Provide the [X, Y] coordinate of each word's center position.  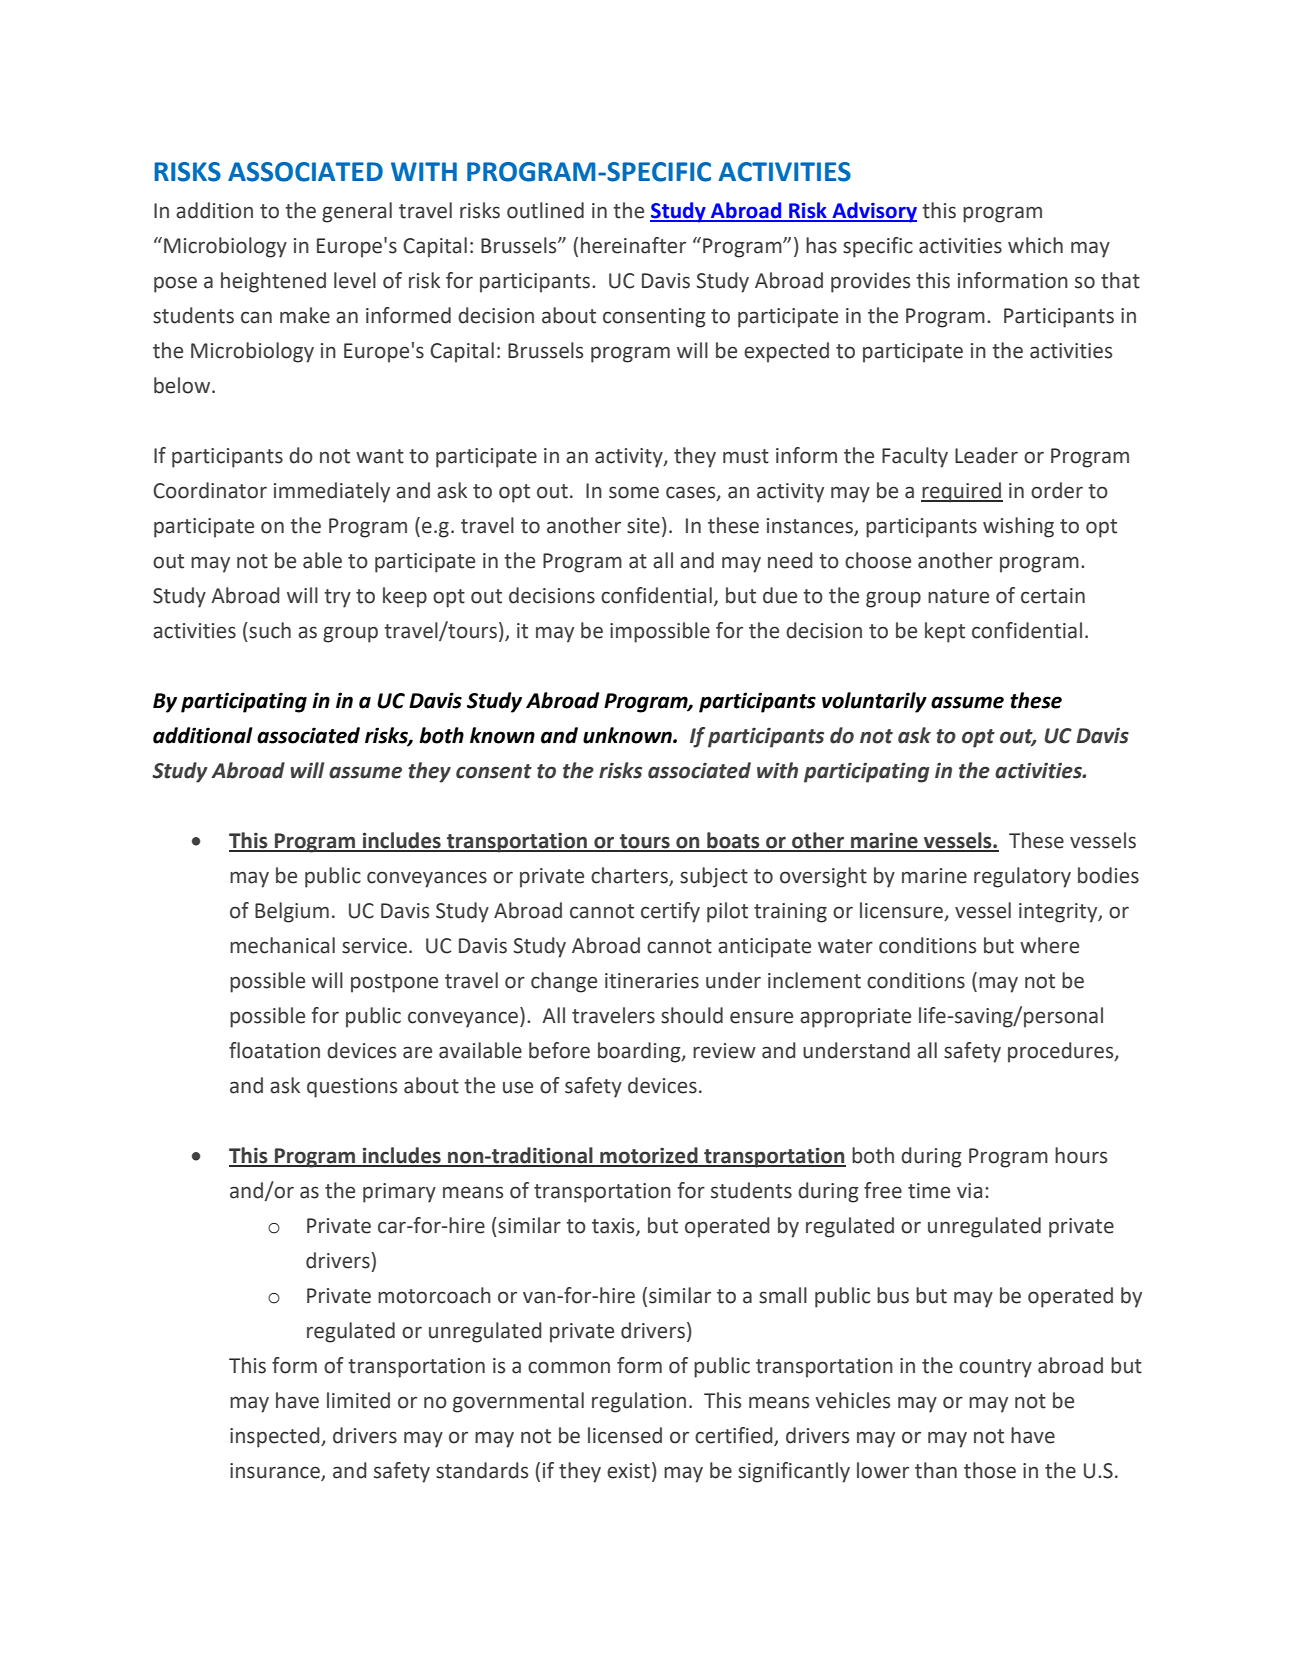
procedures [1062, 1052]
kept [945, 632]
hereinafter [633, 245]
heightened [273, 282]
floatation [274, 1050]
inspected [276, 1437]
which [1035, 245]
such [269, 630]
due [780, 595]
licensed [625, 1435]
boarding [640, 1052]
